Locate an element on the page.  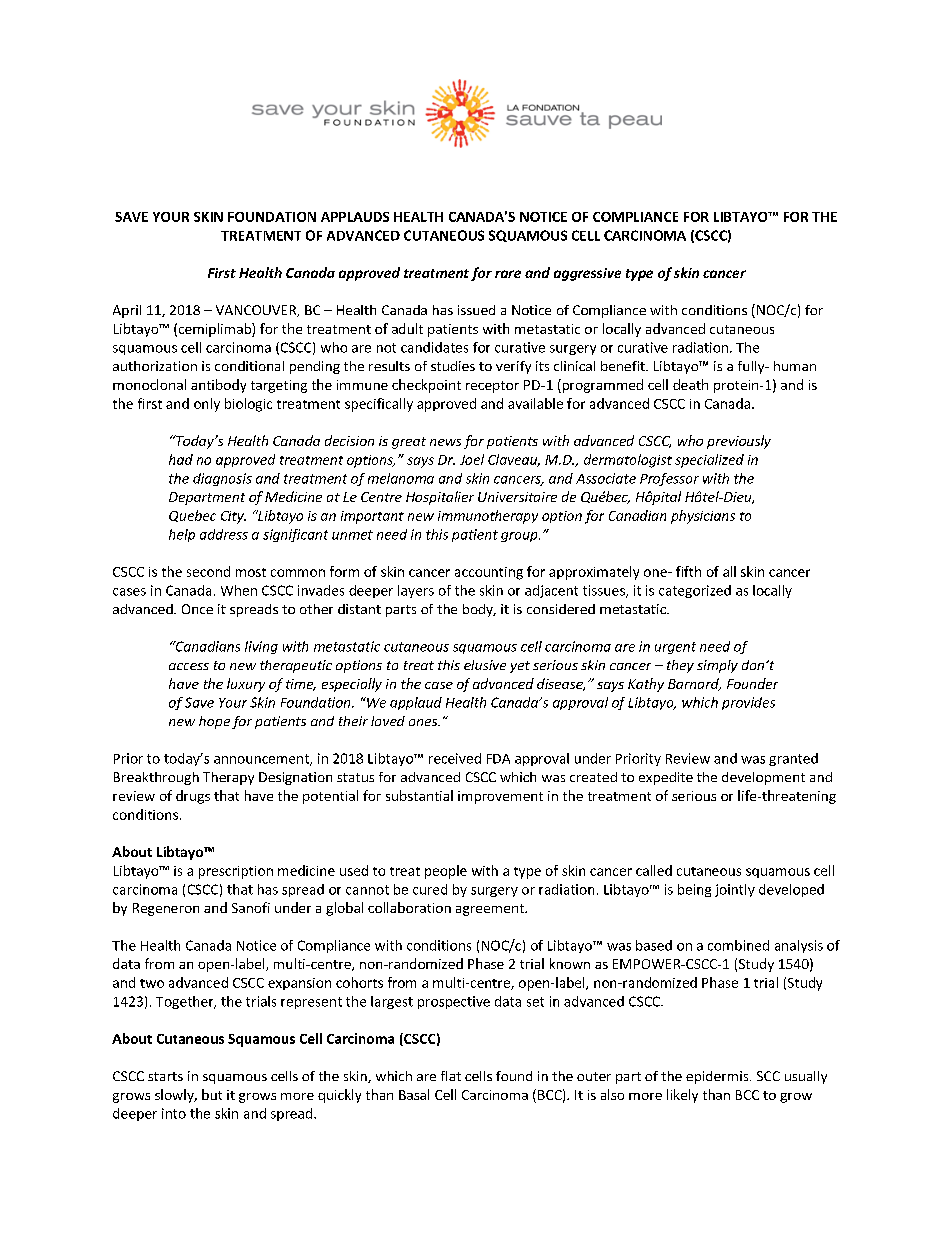
flat is located at coordinates (451, 1076).
